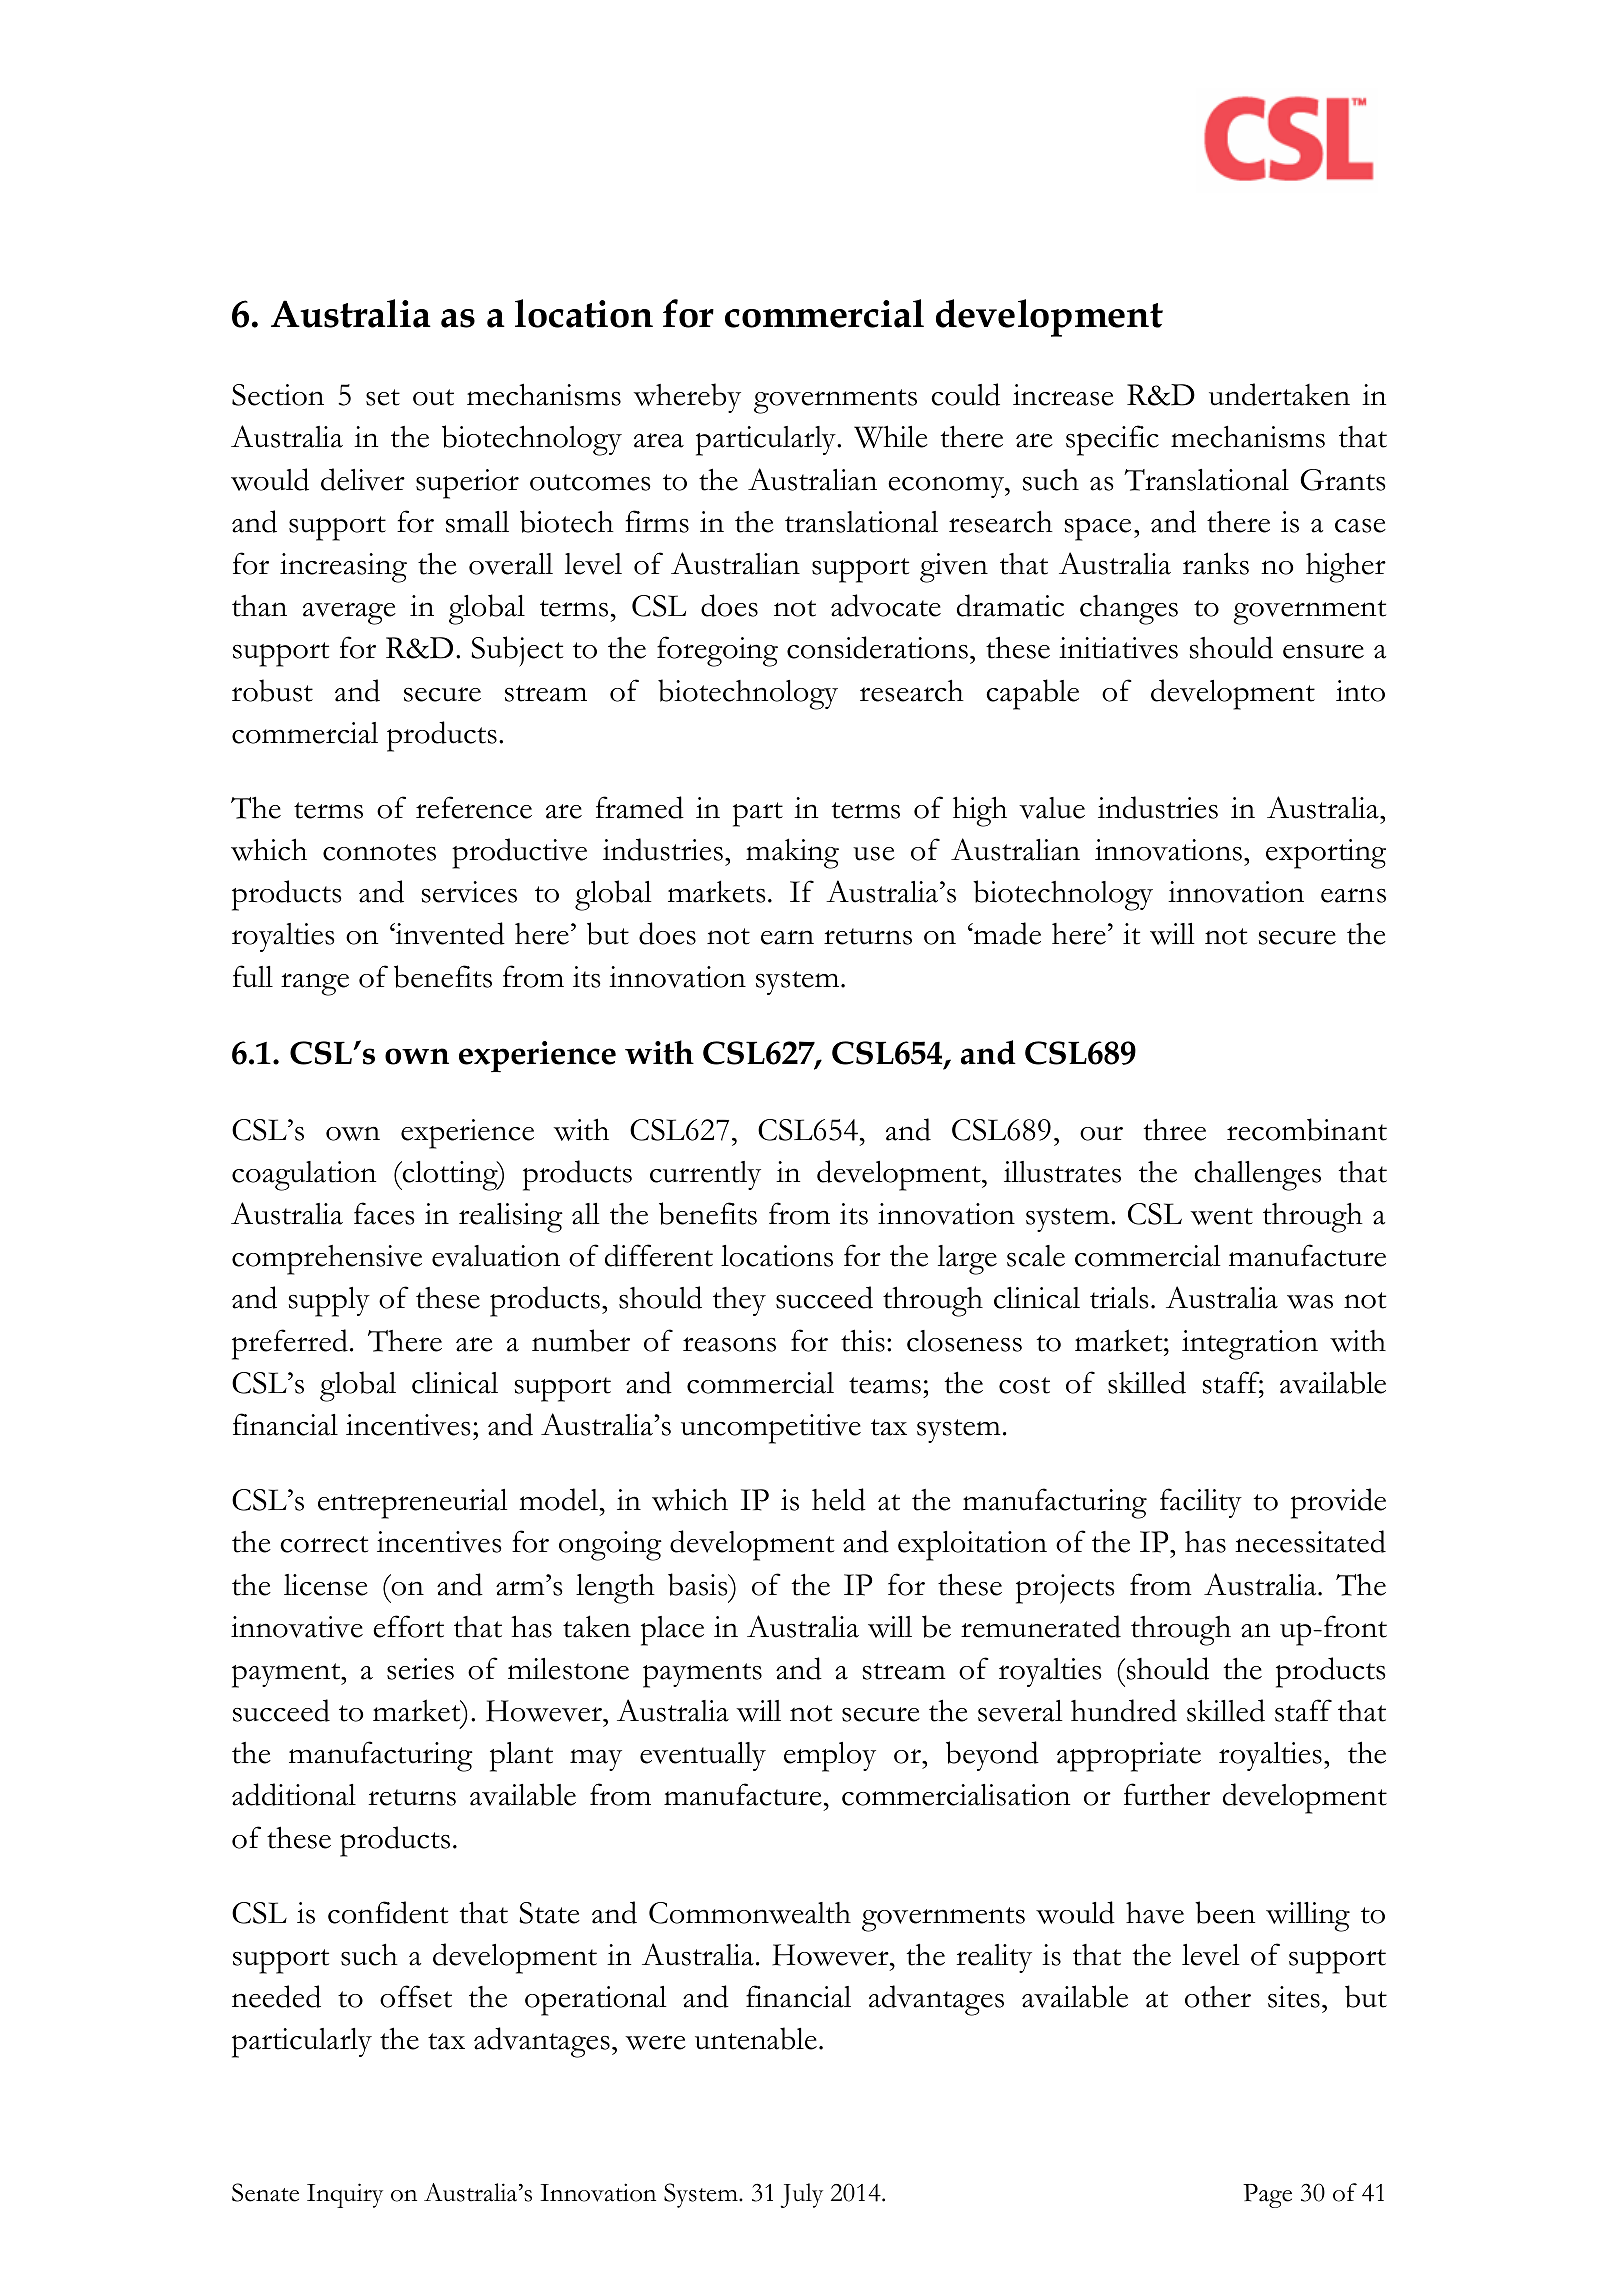  What do you see at coordinates (891, 436) in the screenshot?
I see `While` at bounding box center [891, 436].
